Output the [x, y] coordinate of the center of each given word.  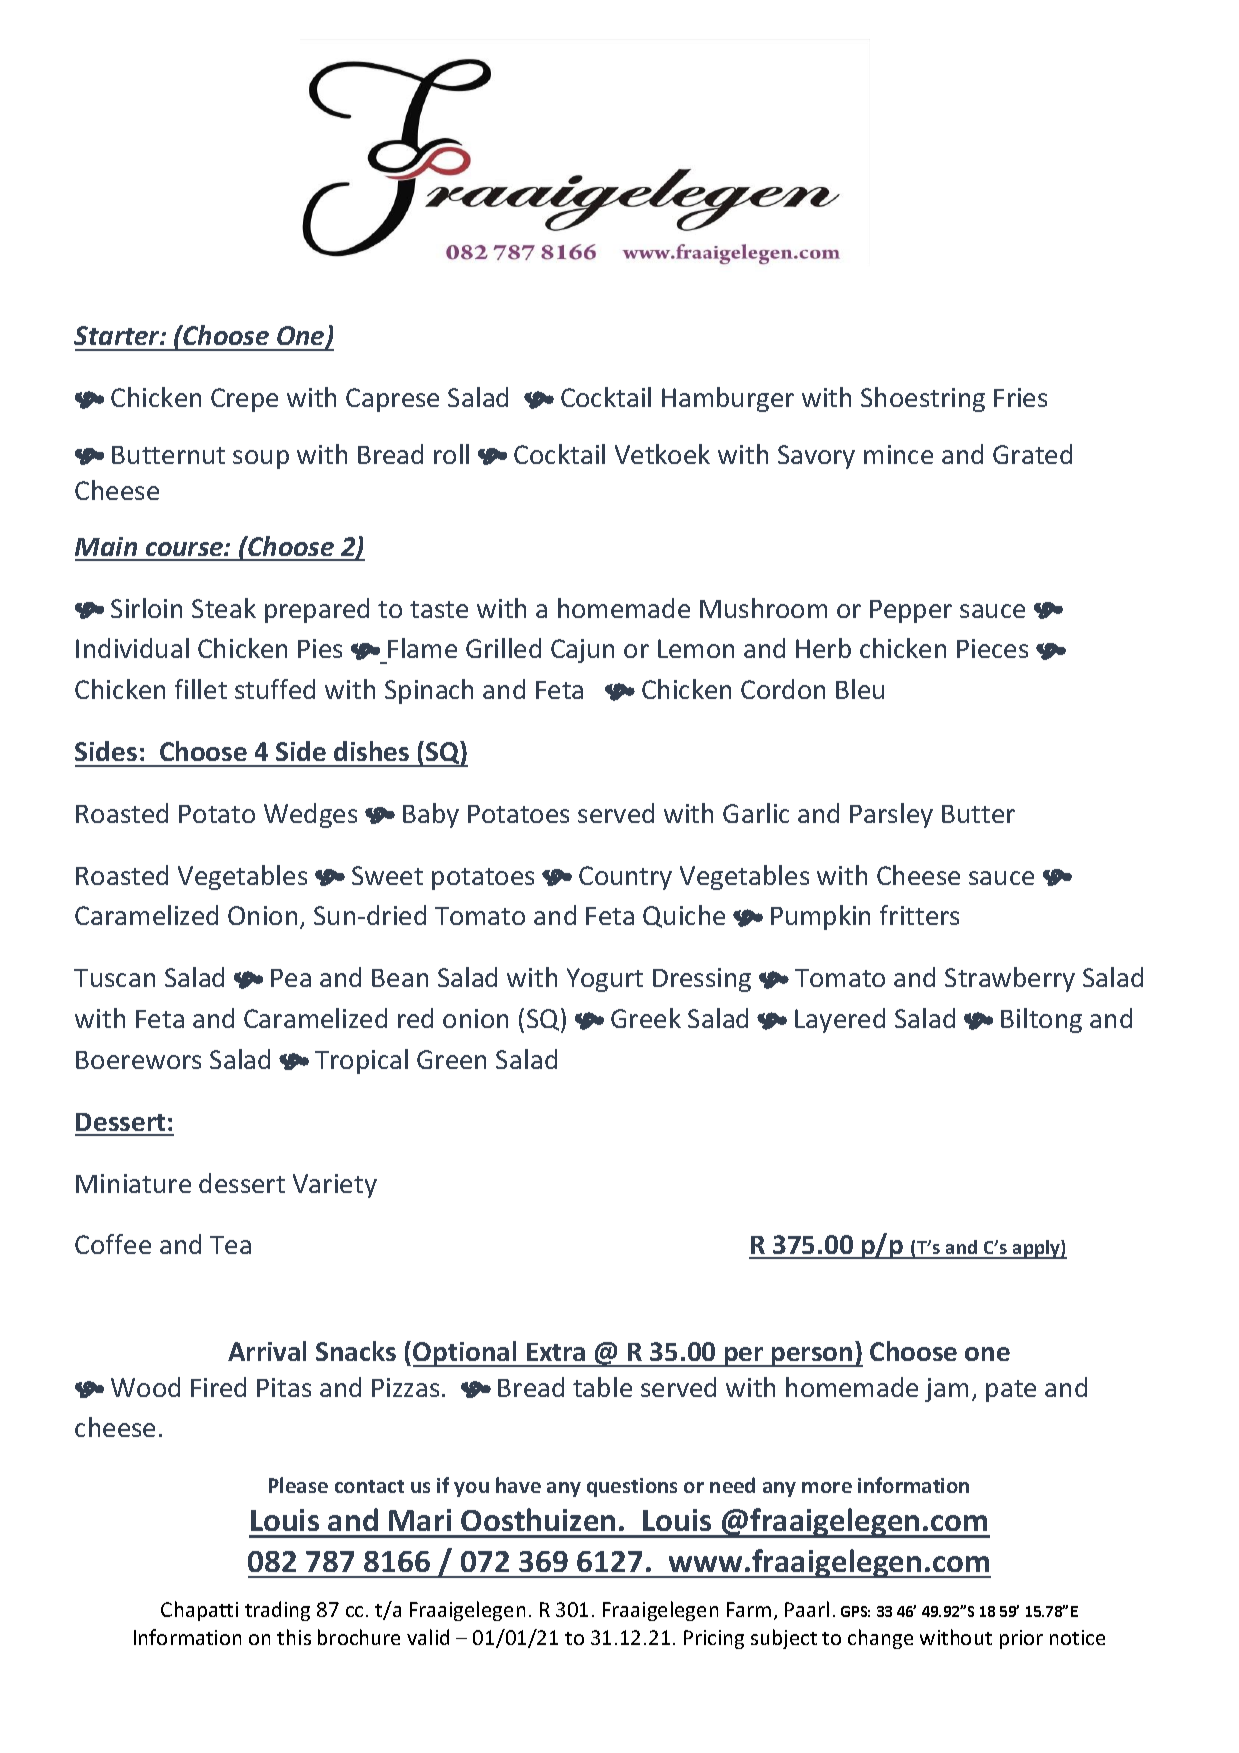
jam [946, 1390]
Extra [556, 1352]
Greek [646, 1018]
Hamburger [728, 399]
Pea [291, 978]
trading [277, 1611]
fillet [201, 689]
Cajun [582, 651]
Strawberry [1010, 979]
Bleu [860, 689]
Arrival [267, 1351]
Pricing [714, 1639]
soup [261, 459]
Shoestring [923, 399]
